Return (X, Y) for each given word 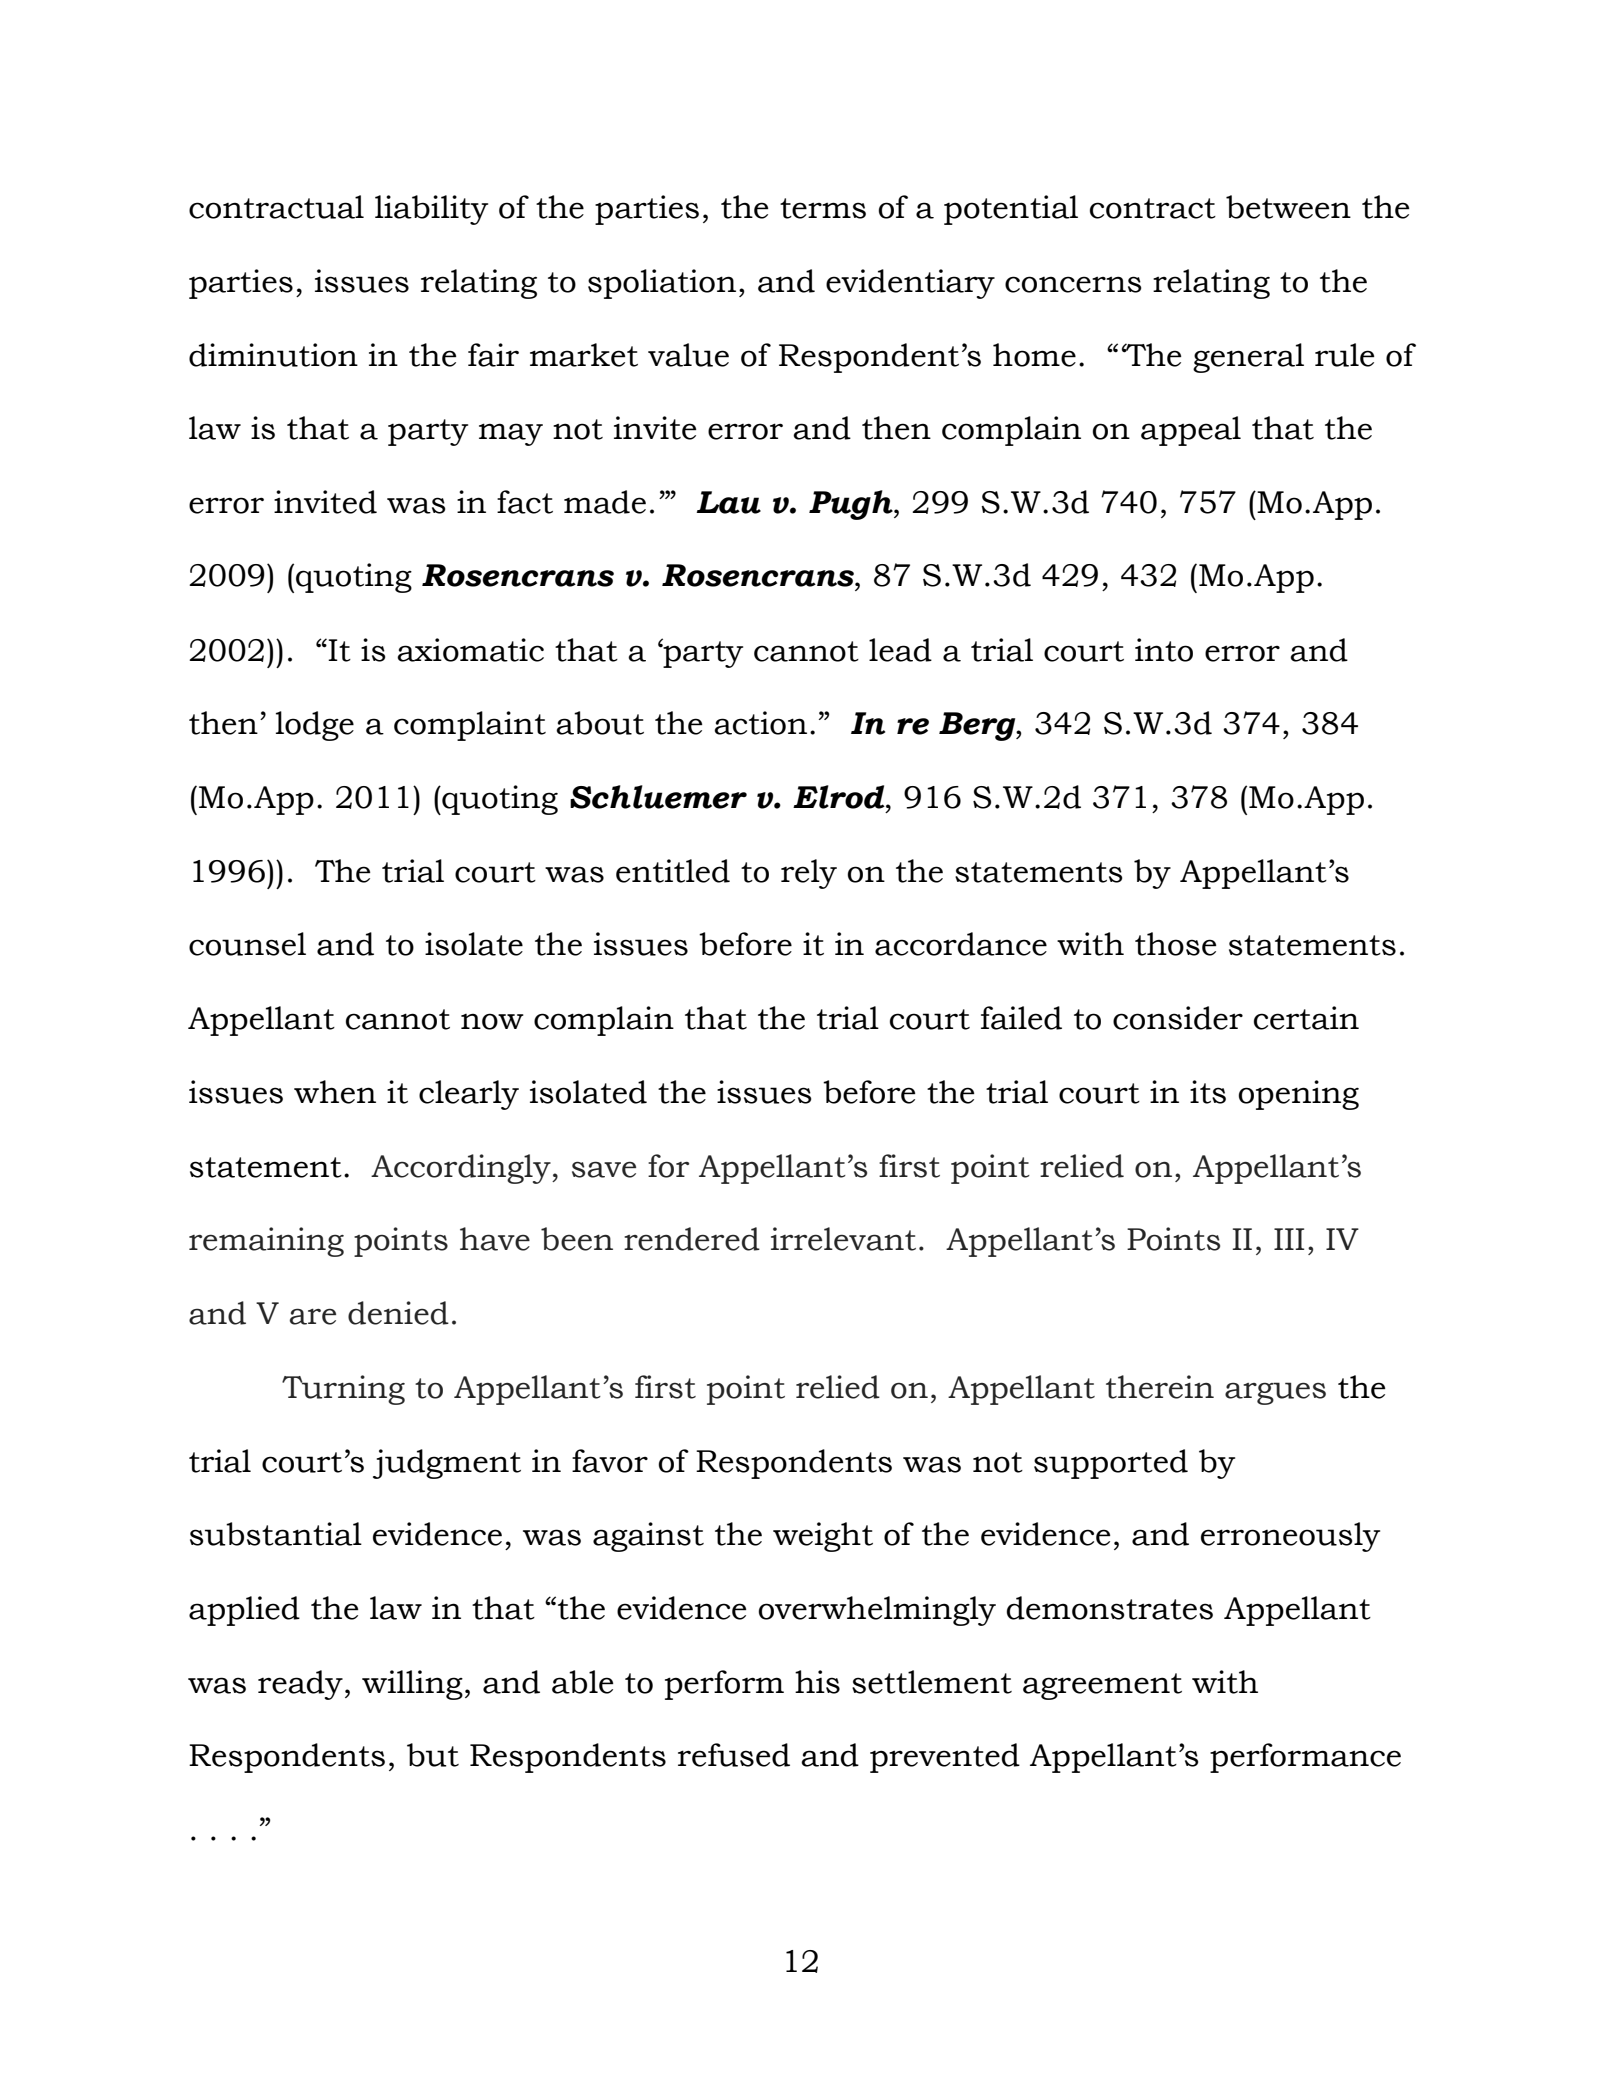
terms (823, 208)
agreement (1102, 1686)
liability (431, 210)
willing (412, 1685)
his (817, 1682)
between (1288, 207)
